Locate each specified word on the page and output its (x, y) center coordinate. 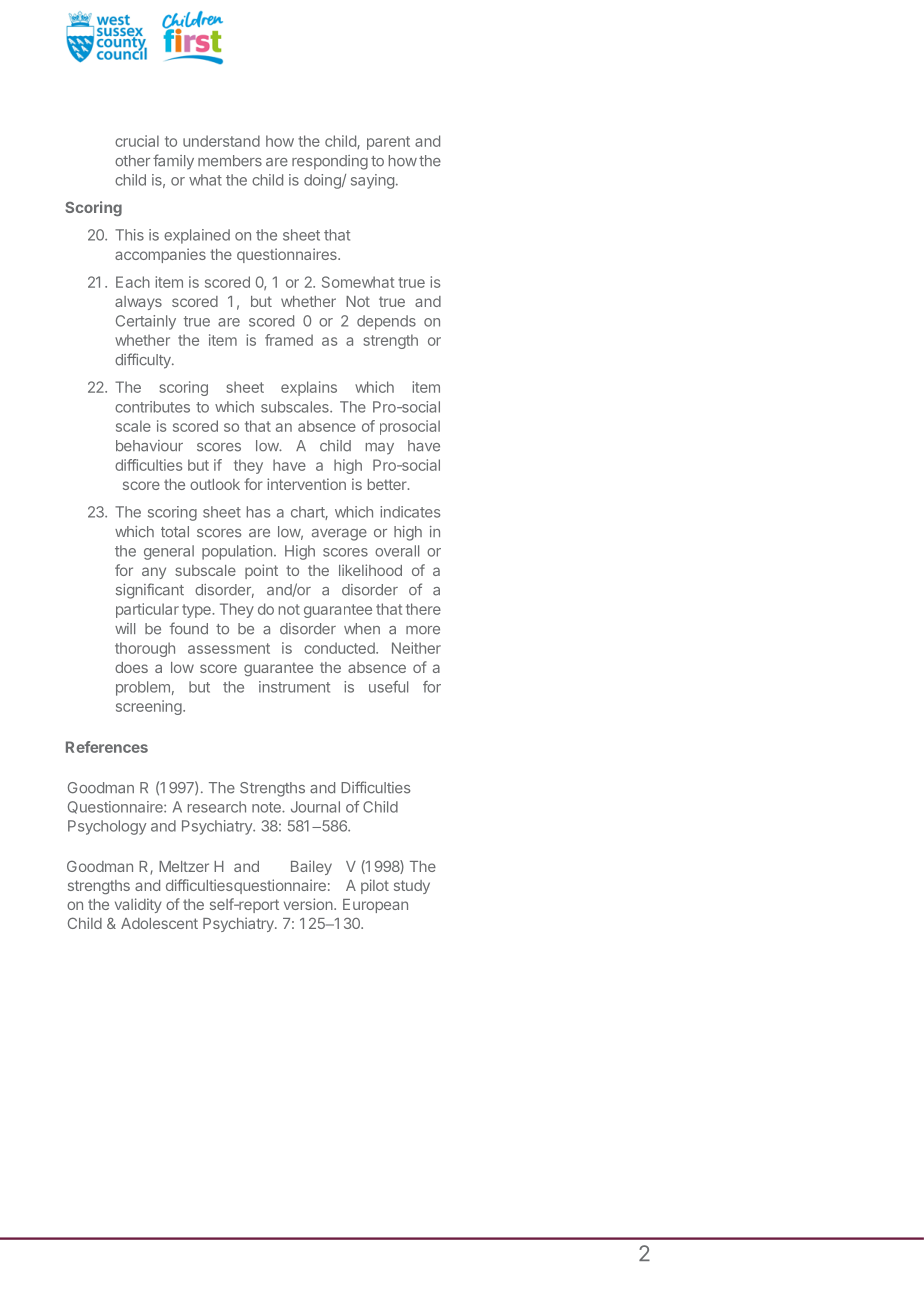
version (308, 904)
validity (138, 905)
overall (397, 551)
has (258, 512)
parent (388, 143)
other (132, 161)
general (169, 552)
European (375, 906)
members (230, 161)
